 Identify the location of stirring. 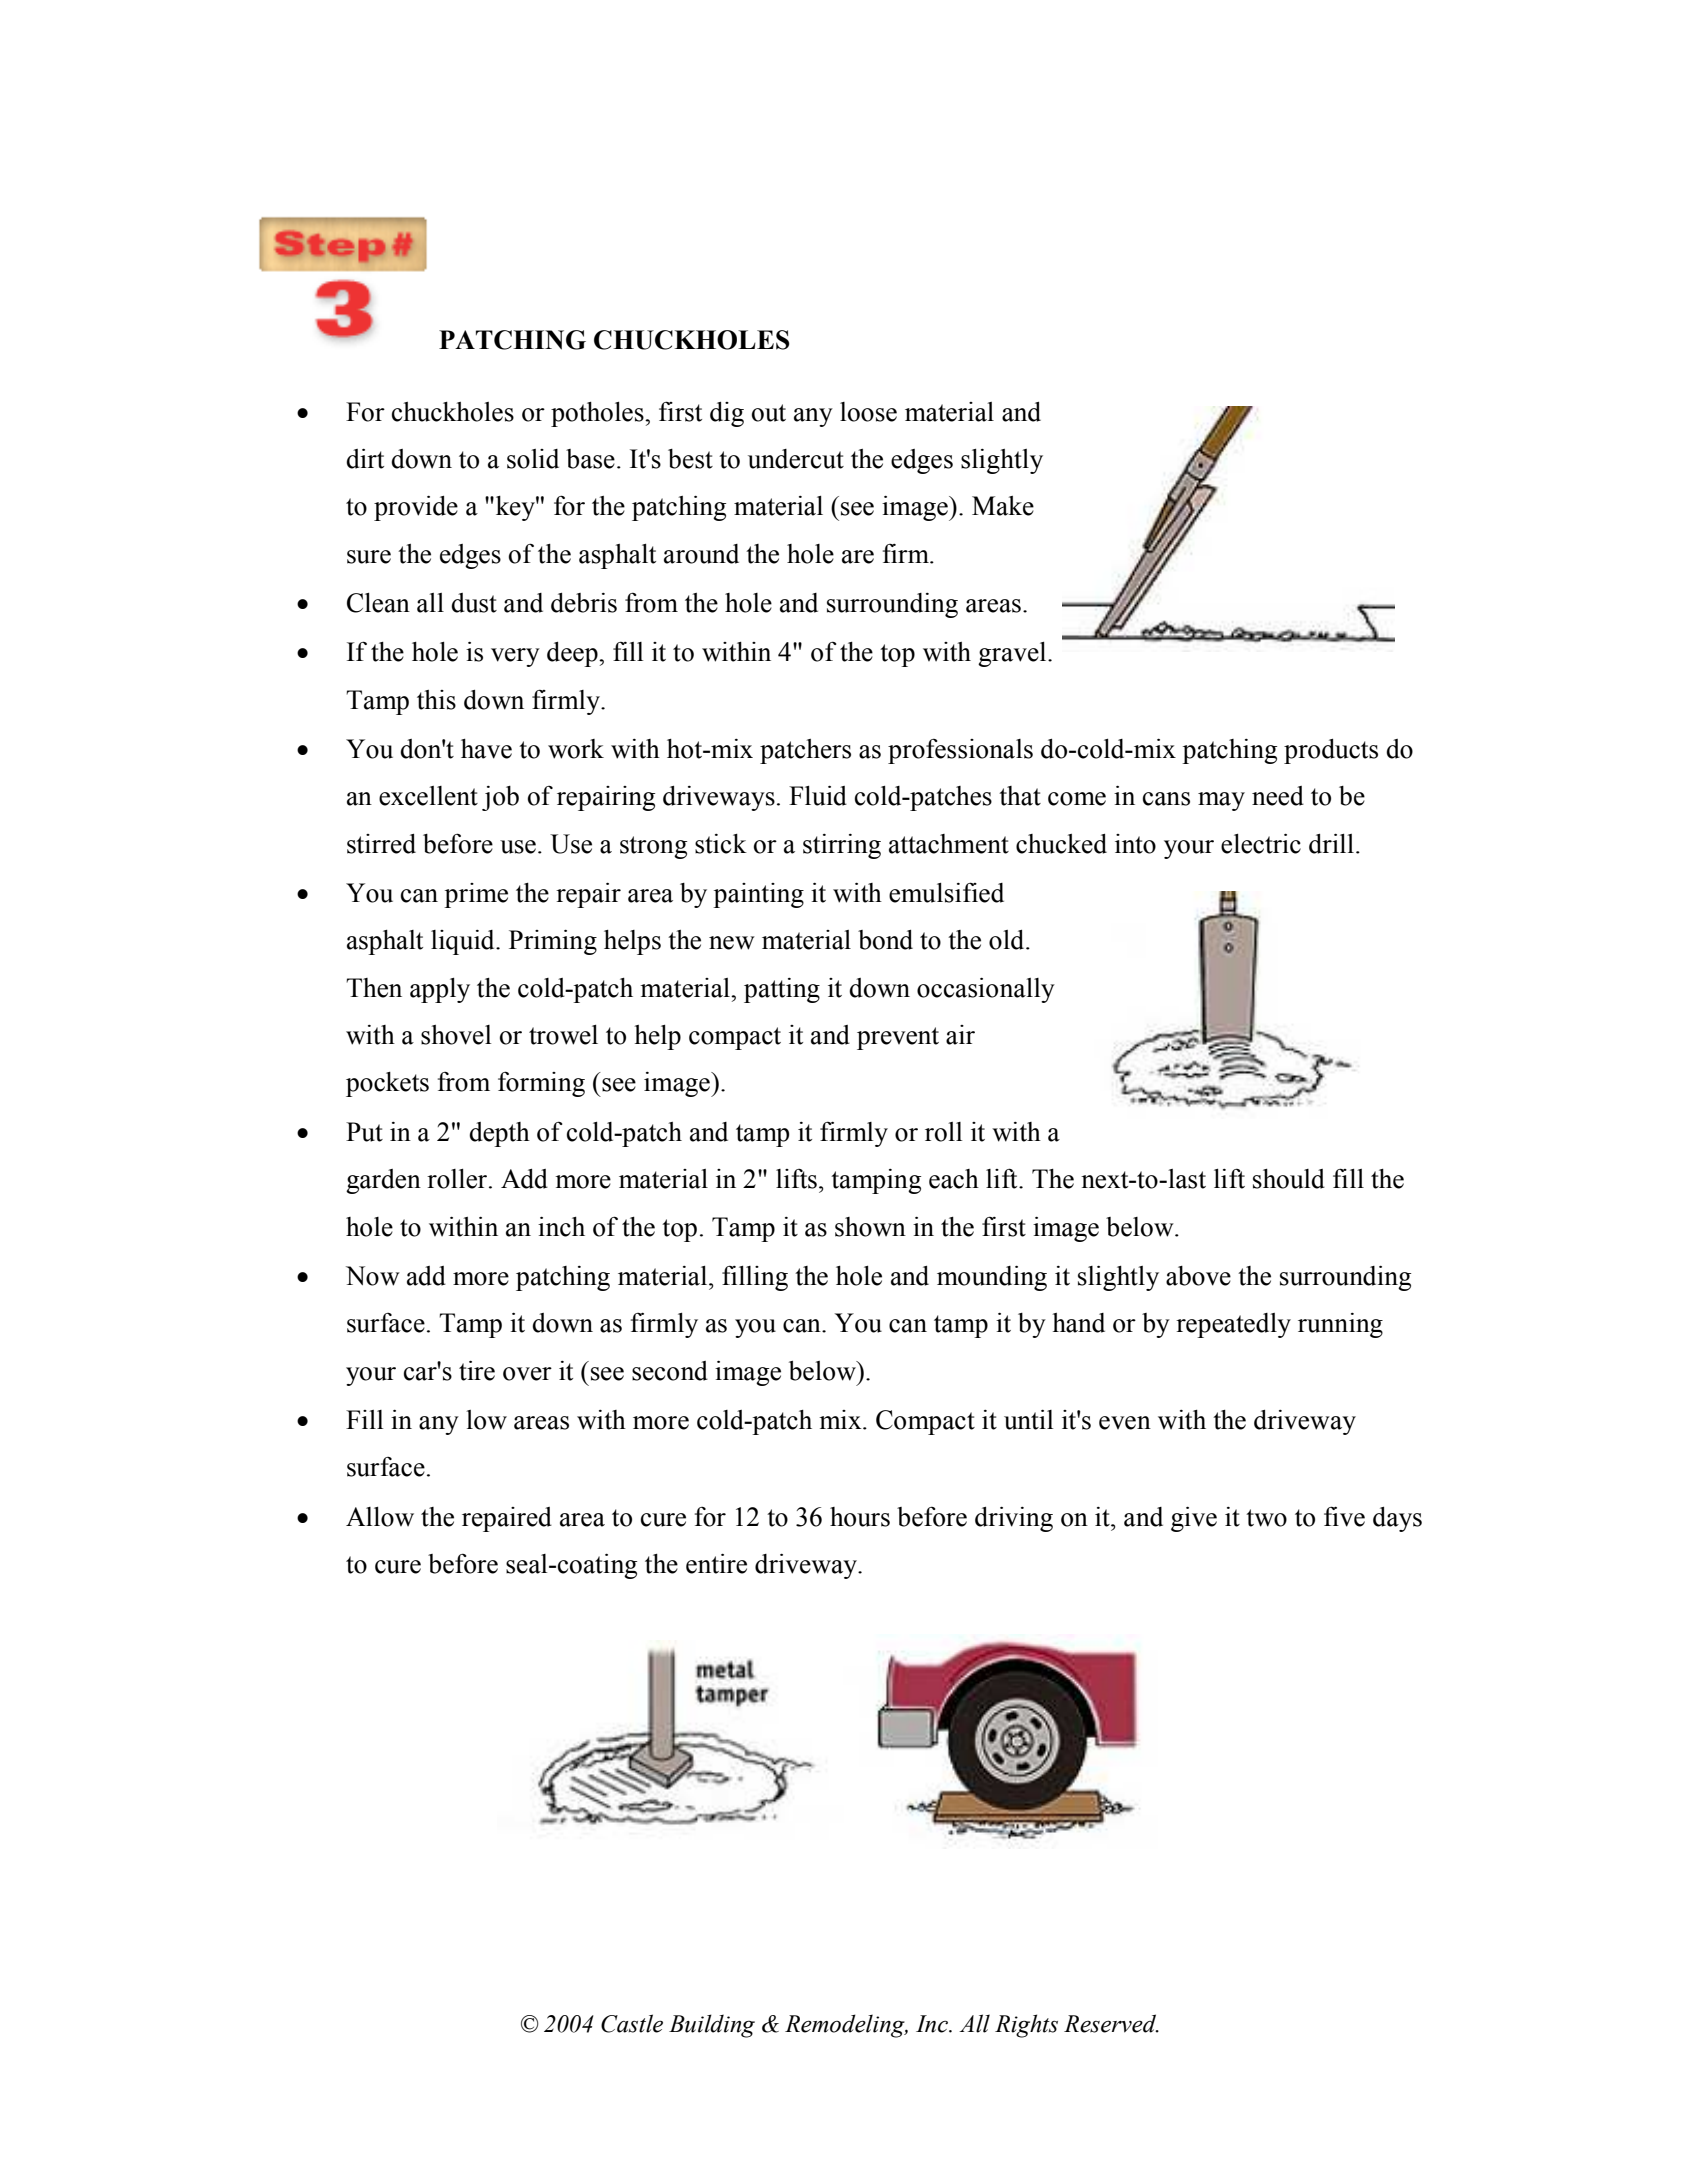
(842, 846).
